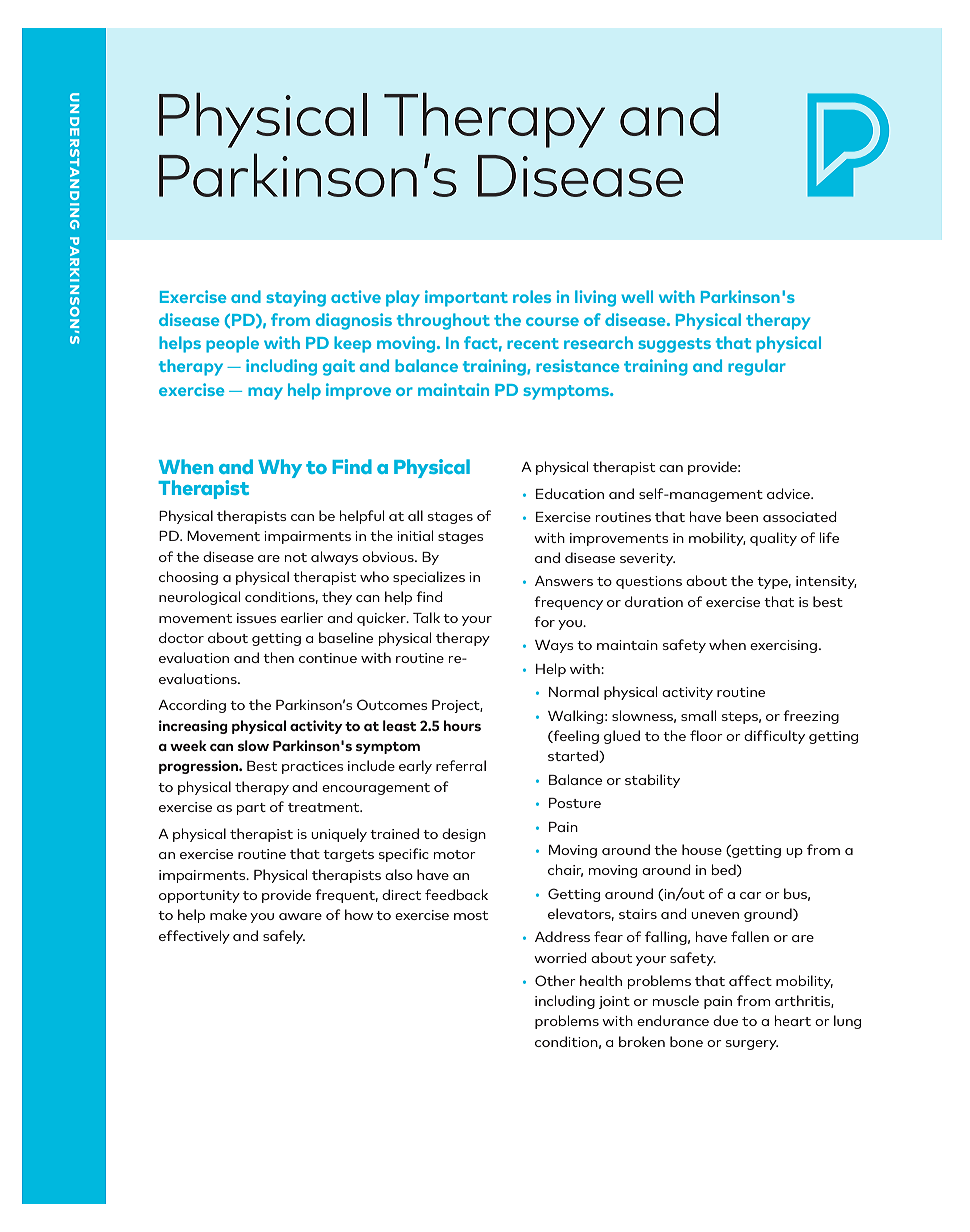  What do you see at coordinates (284, 937) in the page?
I see `safely` at bounding box center [284, 937].
